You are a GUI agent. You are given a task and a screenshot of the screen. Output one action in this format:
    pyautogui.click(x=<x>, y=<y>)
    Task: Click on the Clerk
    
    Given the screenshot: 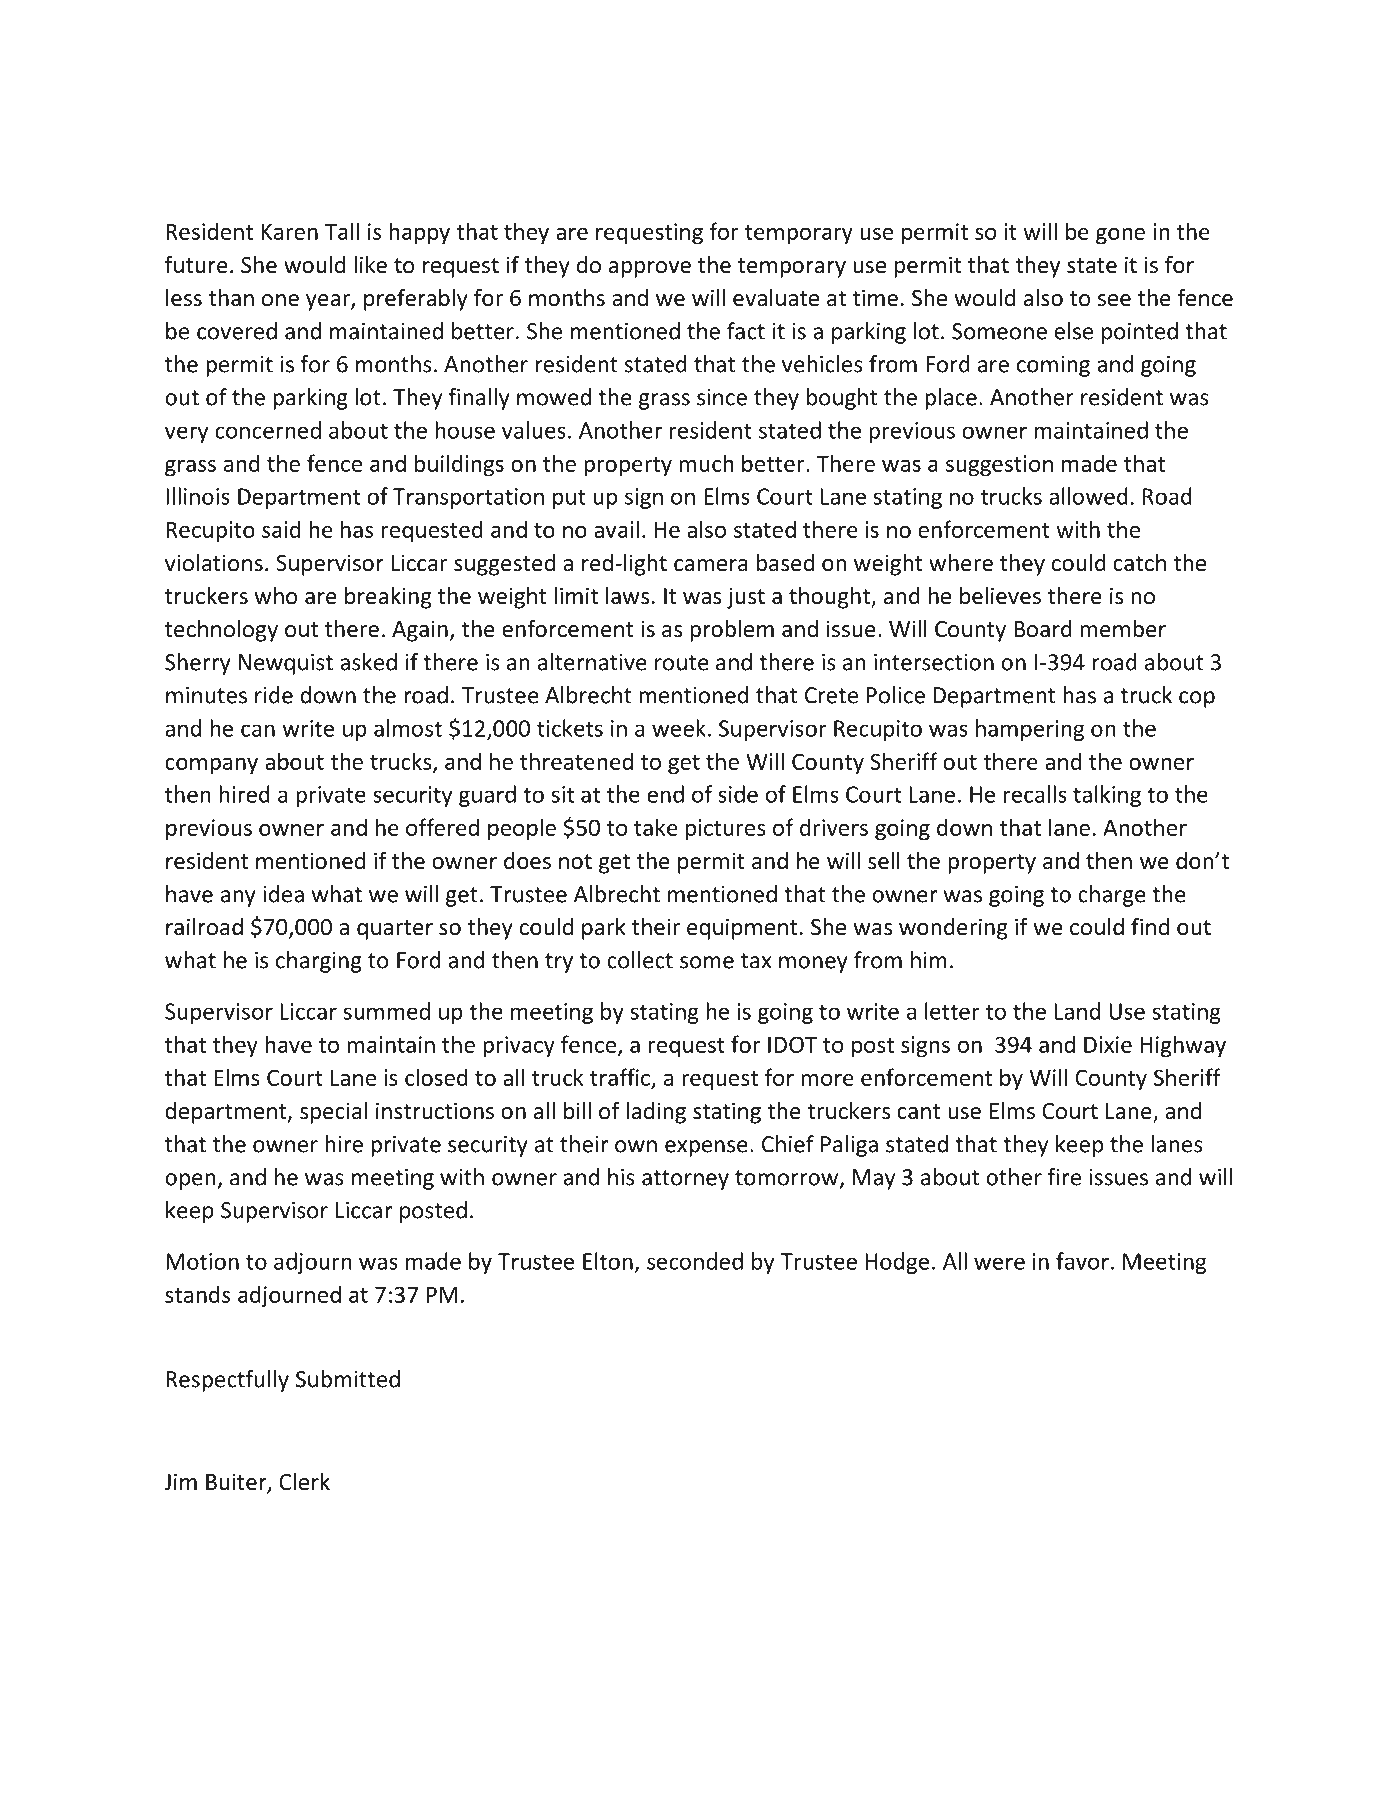 What is the action you would take?
    pyautogui.click(x=304, y=1482)
